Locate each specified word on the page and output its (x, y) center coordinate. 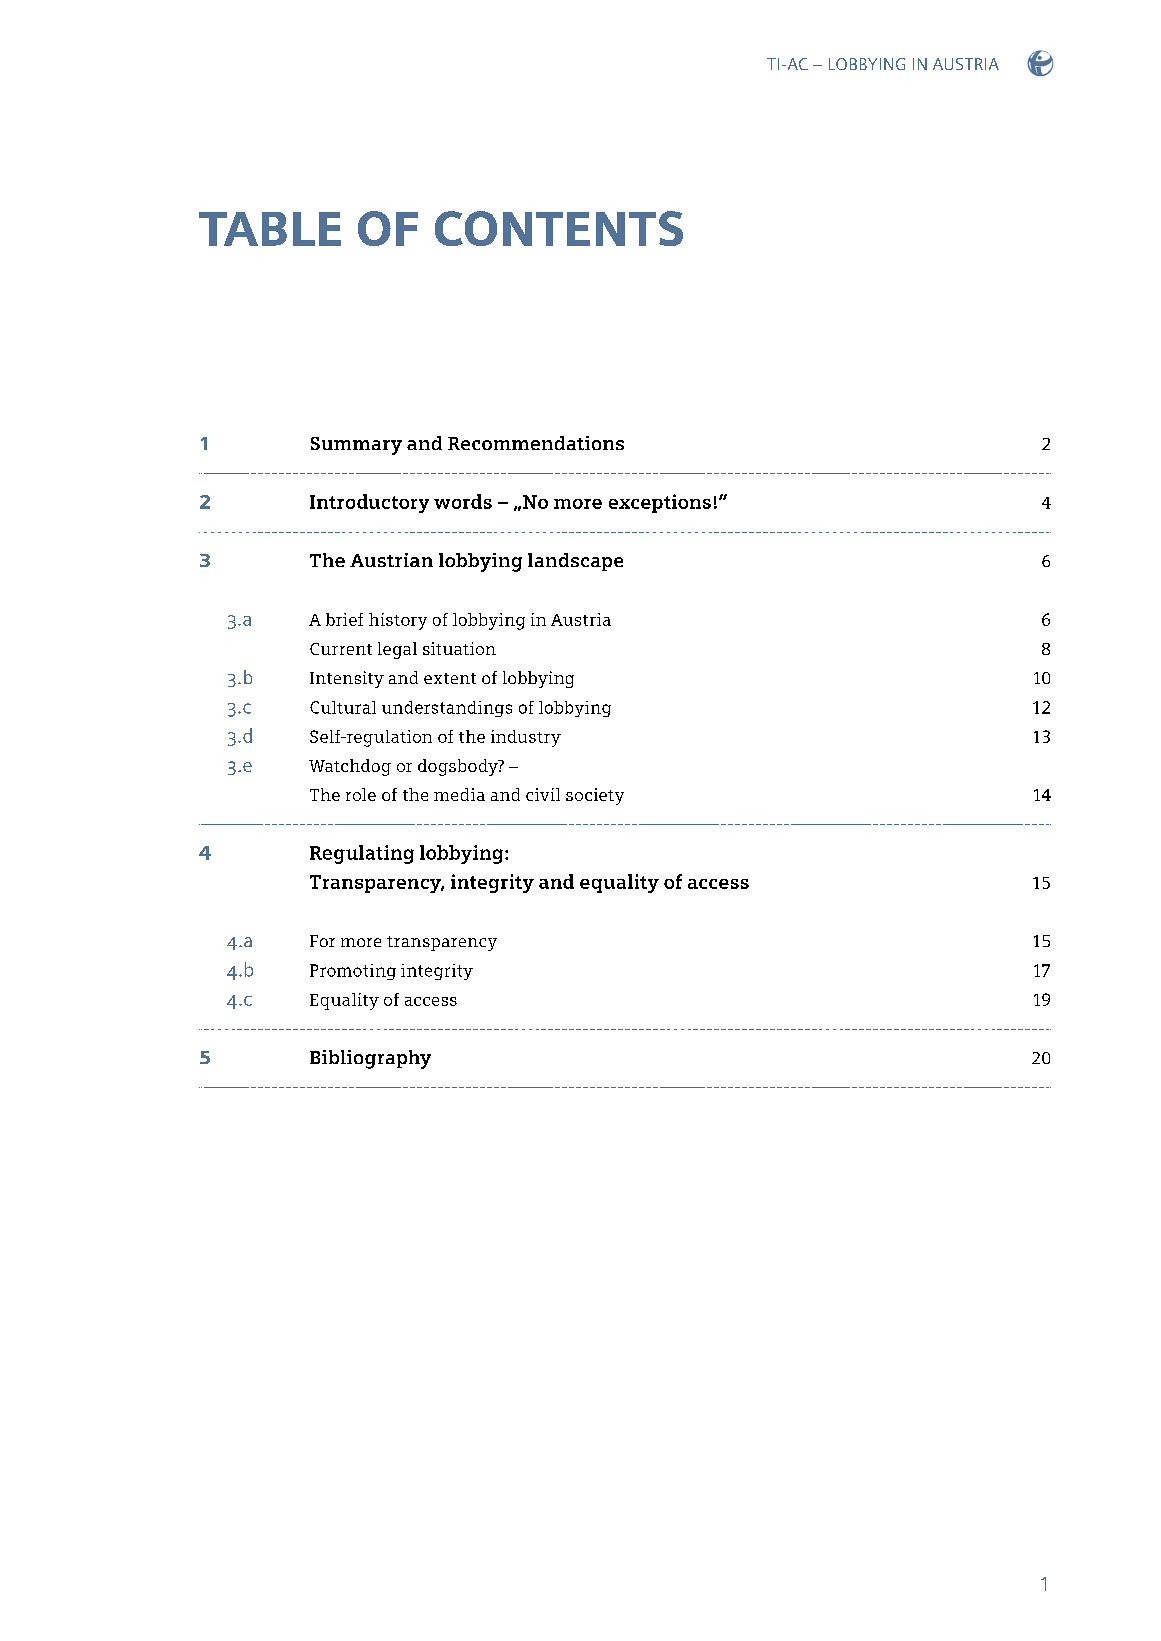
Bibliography (370, 1059)
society (595, 796)
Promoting (353, 972)
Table (270, 229)
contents (559, 228)
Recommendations (536, 443)
